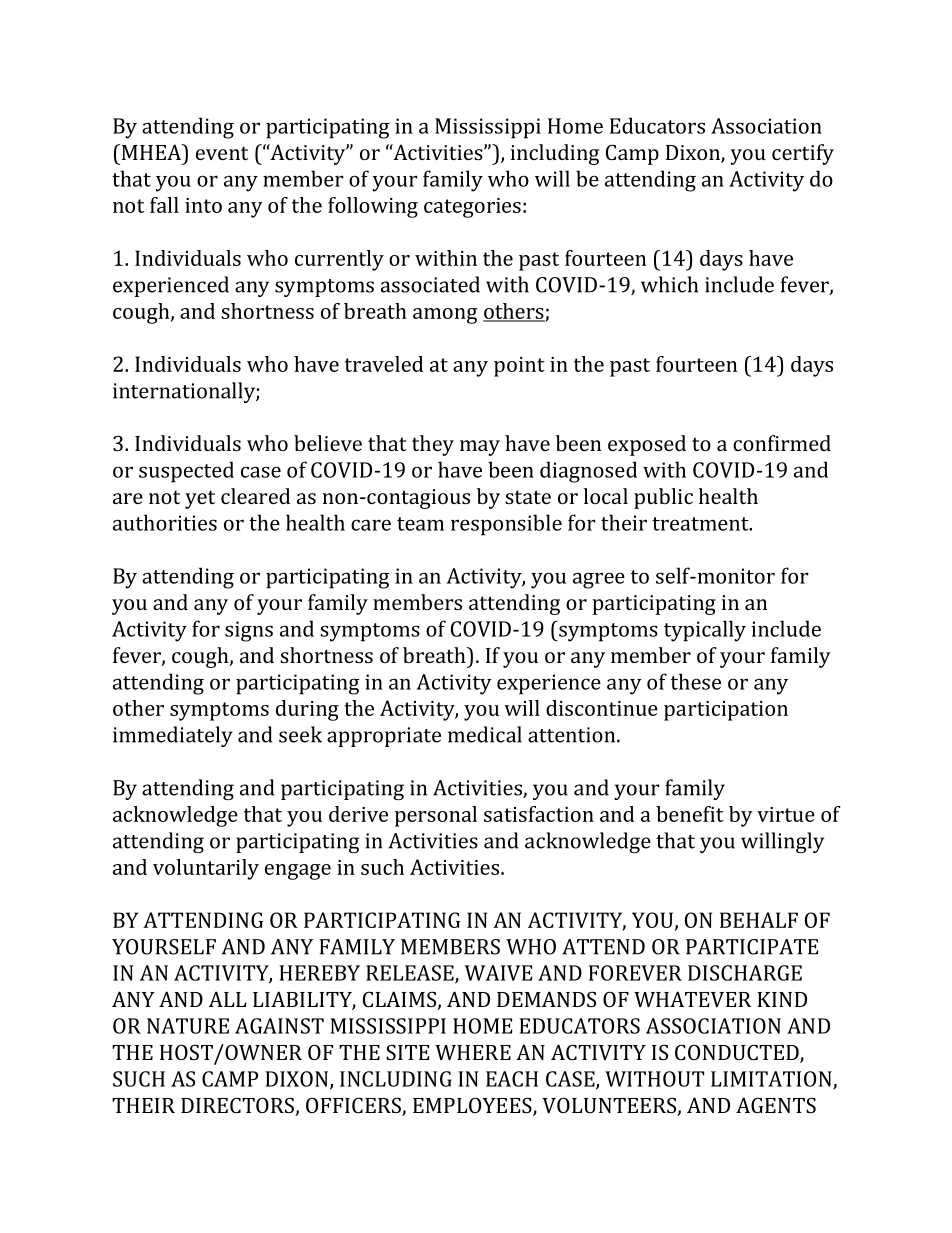 The image size is (952, 1233). I want to click on EACH, so click(512, 1079).
